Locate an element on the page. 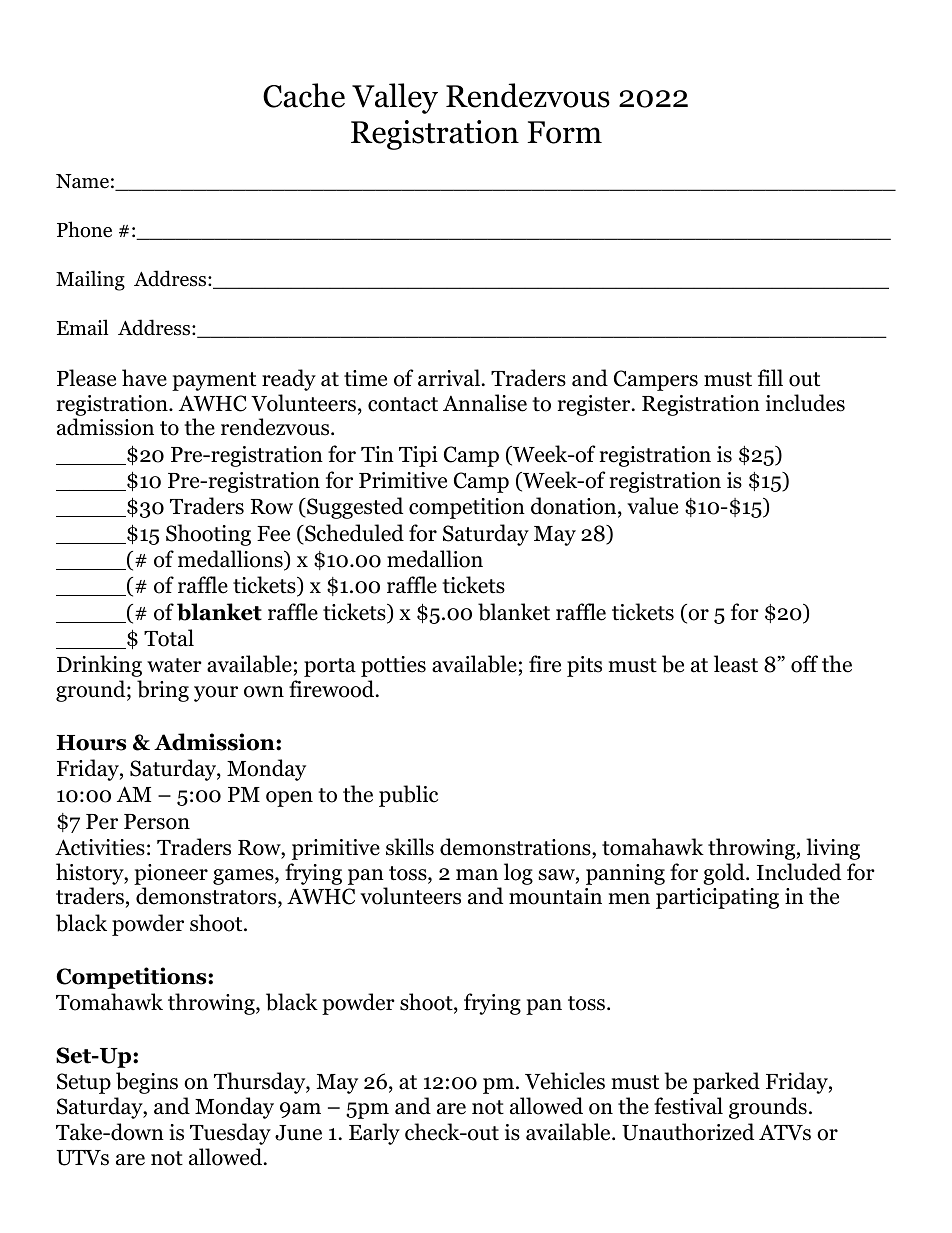 The image size is (952, 1233). fill is located at coordinates (770, 377).
